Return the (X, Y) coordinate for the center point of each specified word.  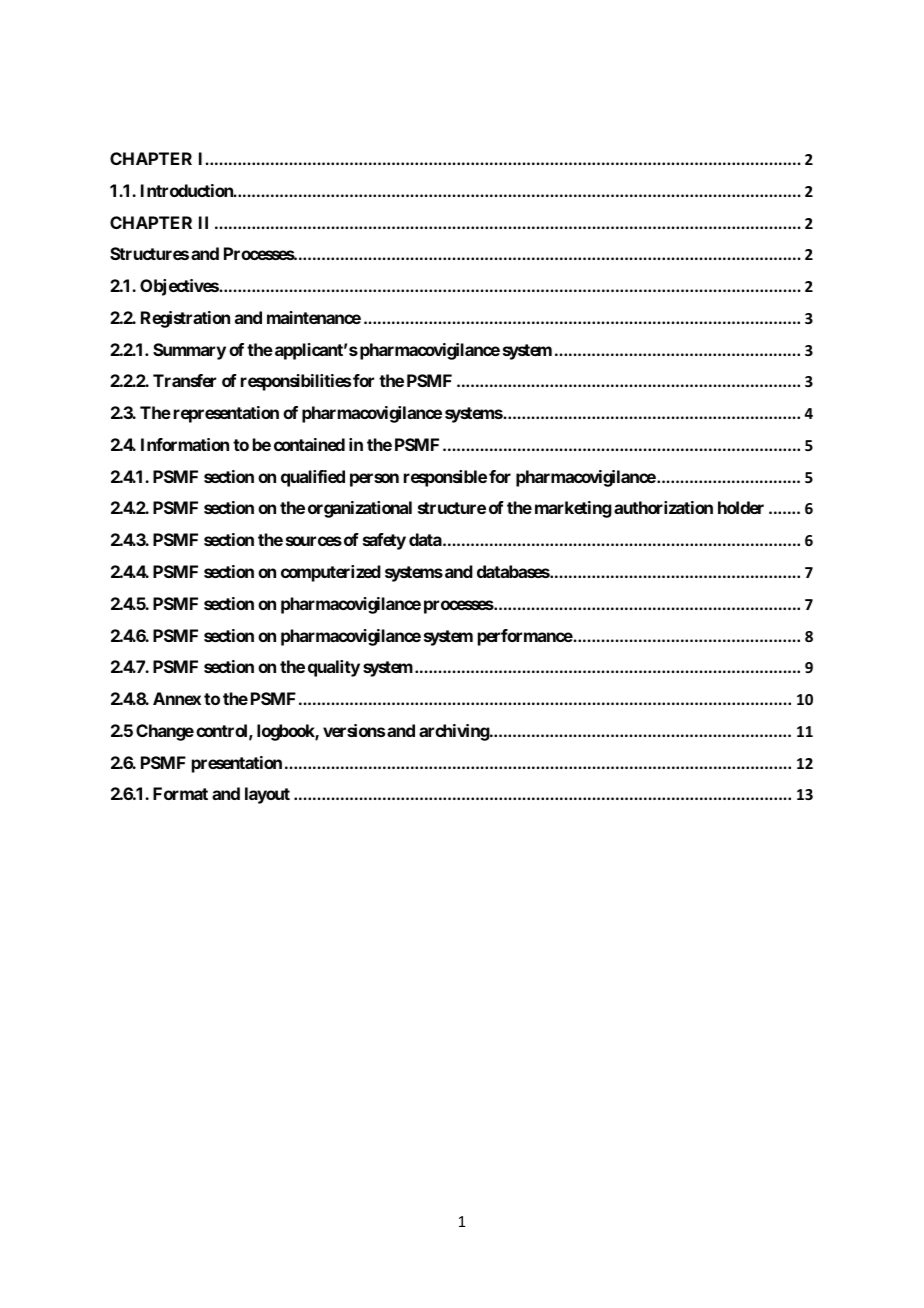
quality (334, 668)
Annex (177, 698)
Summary (189, 351)
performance (525, 637)
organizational (360, 509)
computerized (331, 573)
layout (267, 795)
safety (384, 541)
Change (165, 732)
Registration (185, 319)
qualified (313, 478)
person (374, 480)
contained (309, 444)
